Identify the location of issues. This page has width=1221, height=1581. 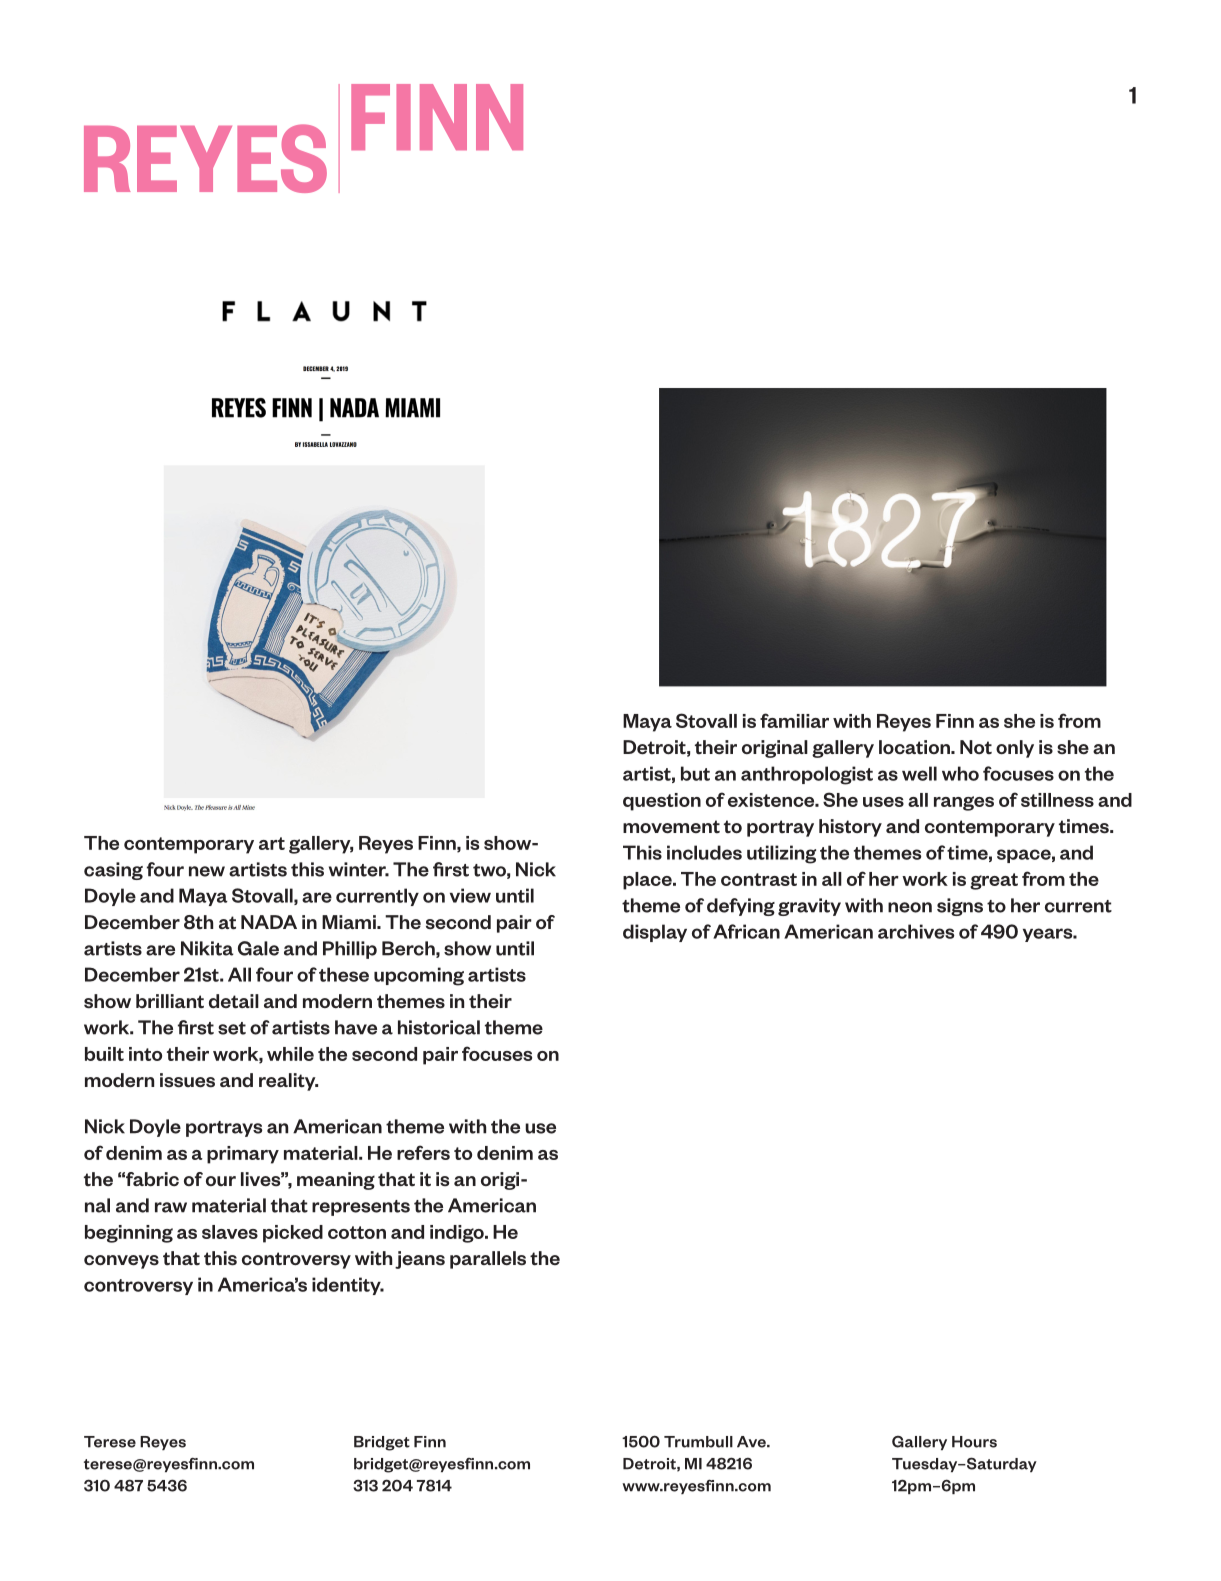
(187, 1080).
